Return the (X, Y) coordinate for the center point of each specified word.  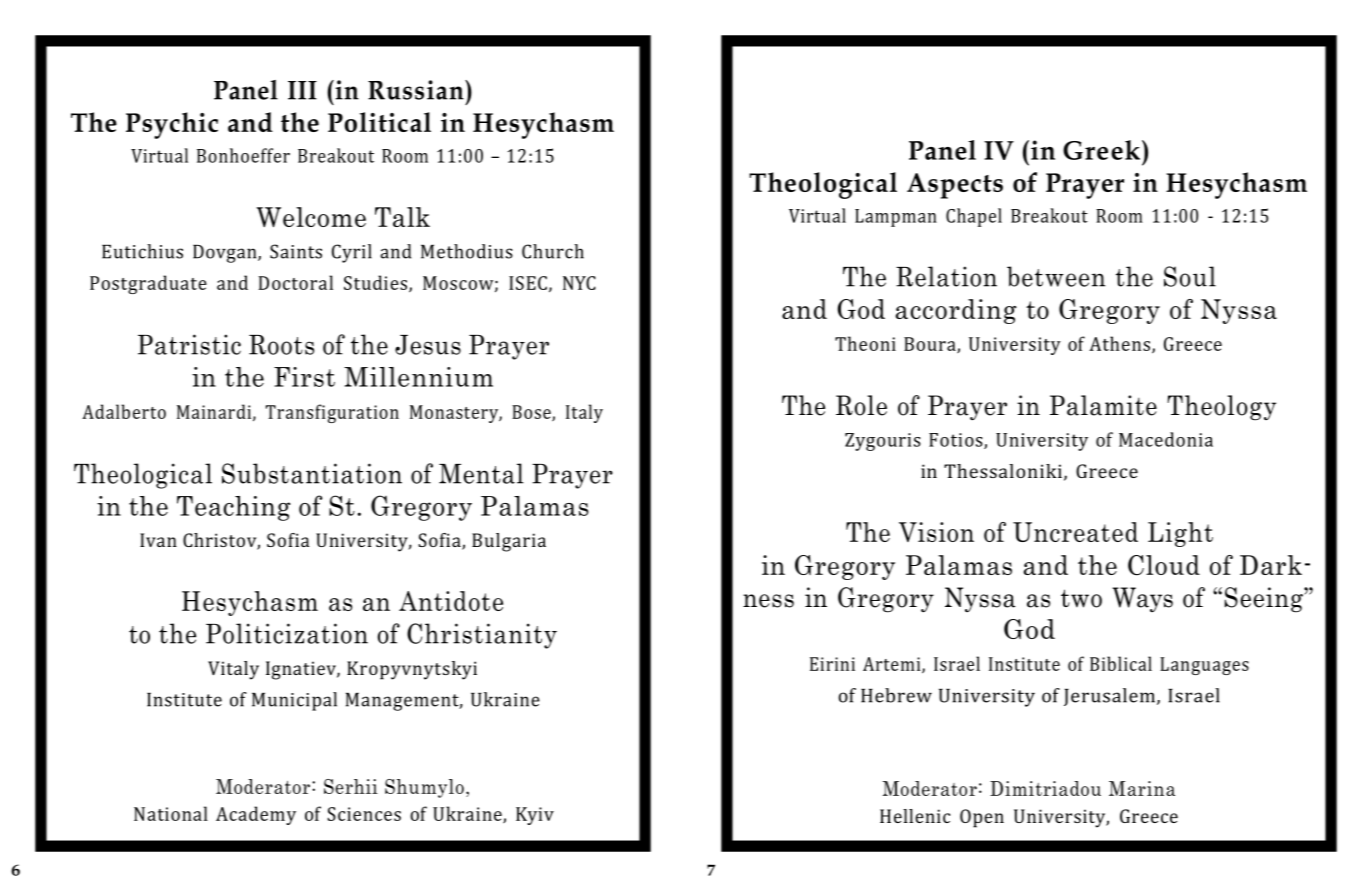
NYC (579, 283)
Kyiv (535, 816)
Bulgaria (509, 542)
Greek (1101, 150)
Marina (1142, 788)
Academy (256, 815)
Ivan (158, 540)
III (302, 90)
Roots (281, 345)
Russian (417, 90)
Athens (1121, 344)
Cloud (1164, 565)
